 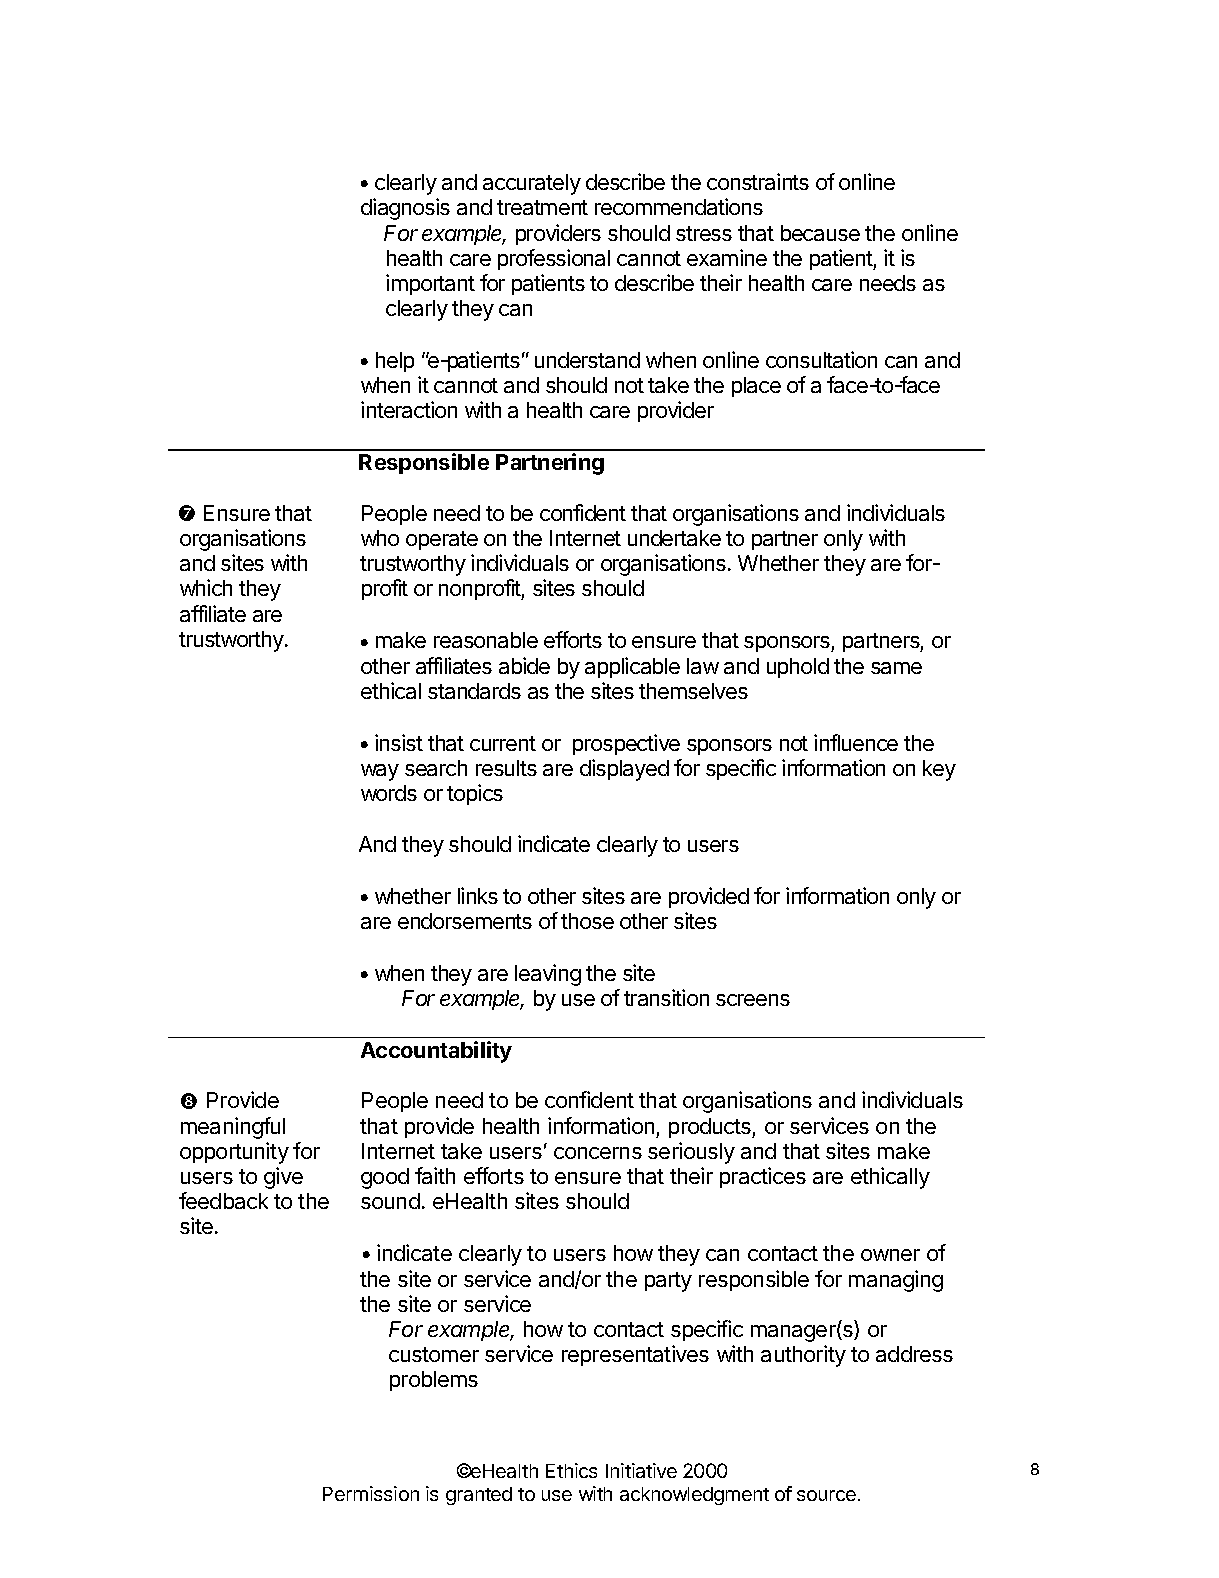 I want to click on diagnosis, so click(x=405, y=209).
